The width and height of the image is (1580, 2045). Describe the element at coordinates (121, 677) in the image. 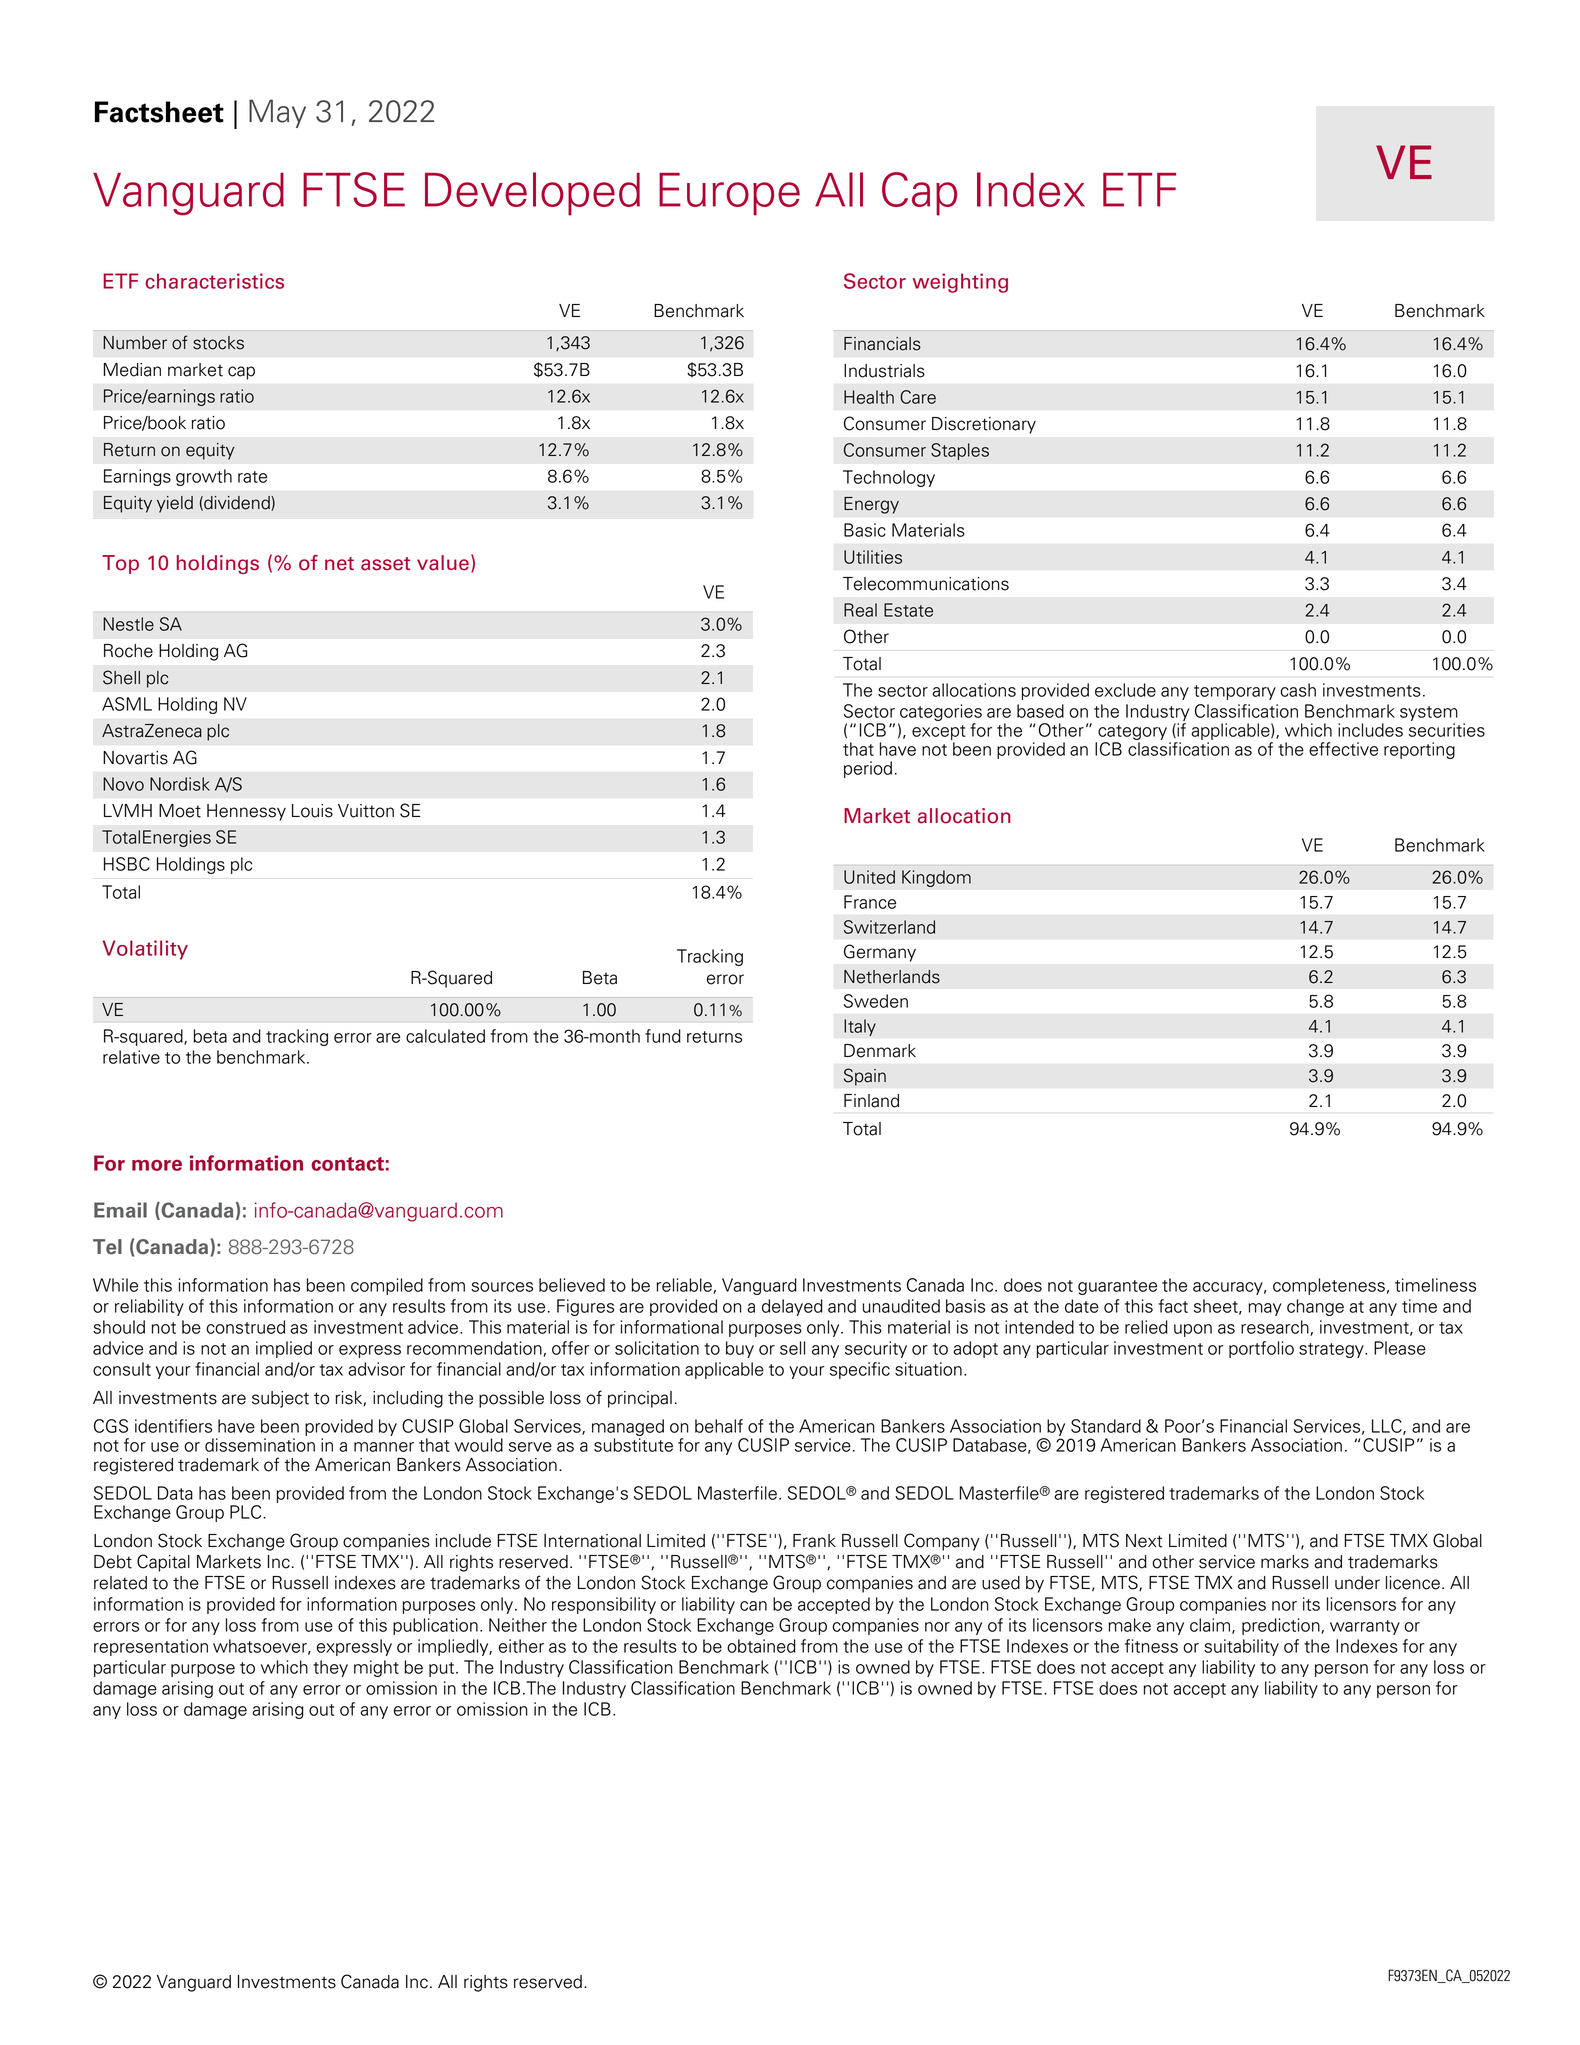

I see `Shell` at that location.
